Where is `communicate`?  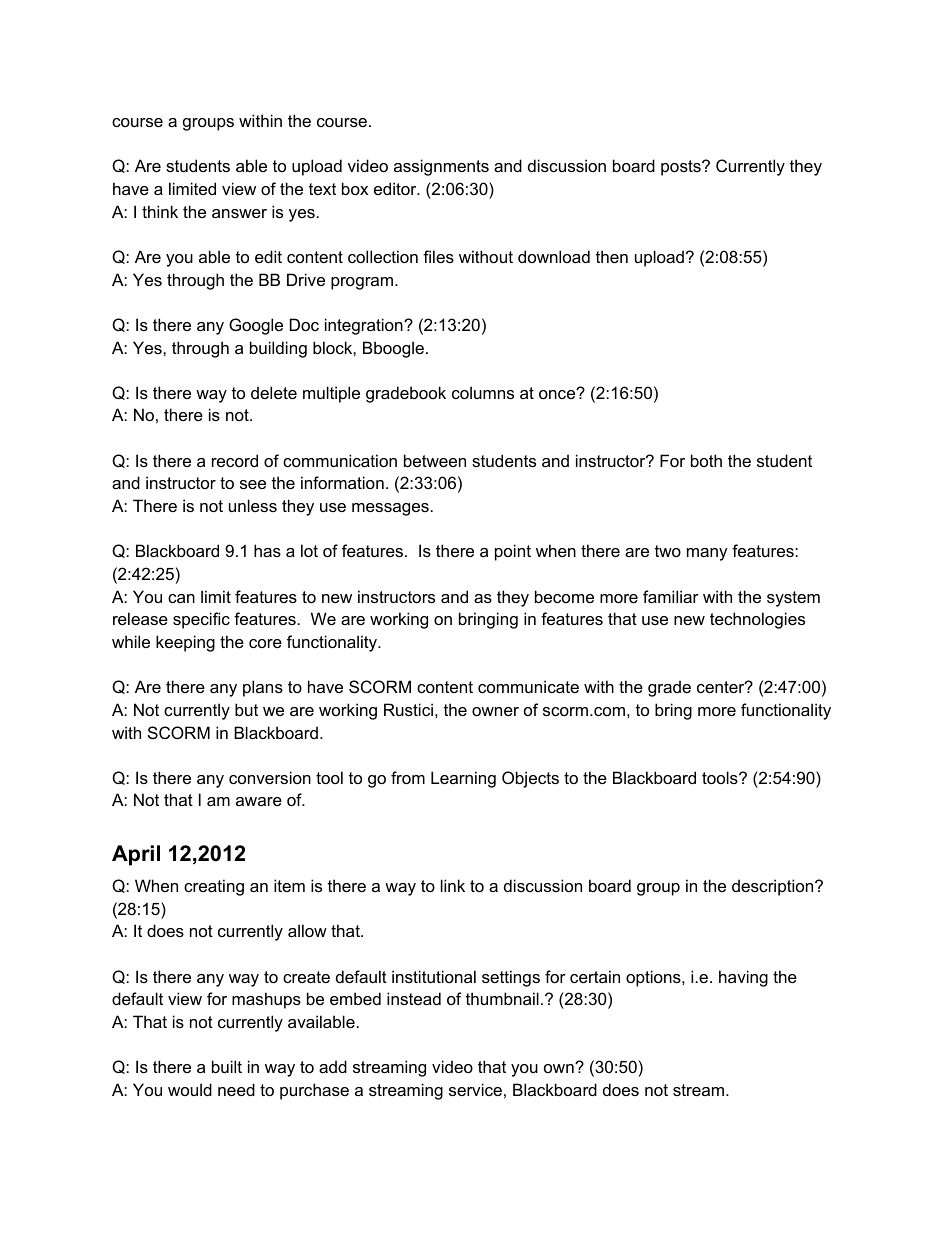
communicate is located at coordinates (528, 686).
